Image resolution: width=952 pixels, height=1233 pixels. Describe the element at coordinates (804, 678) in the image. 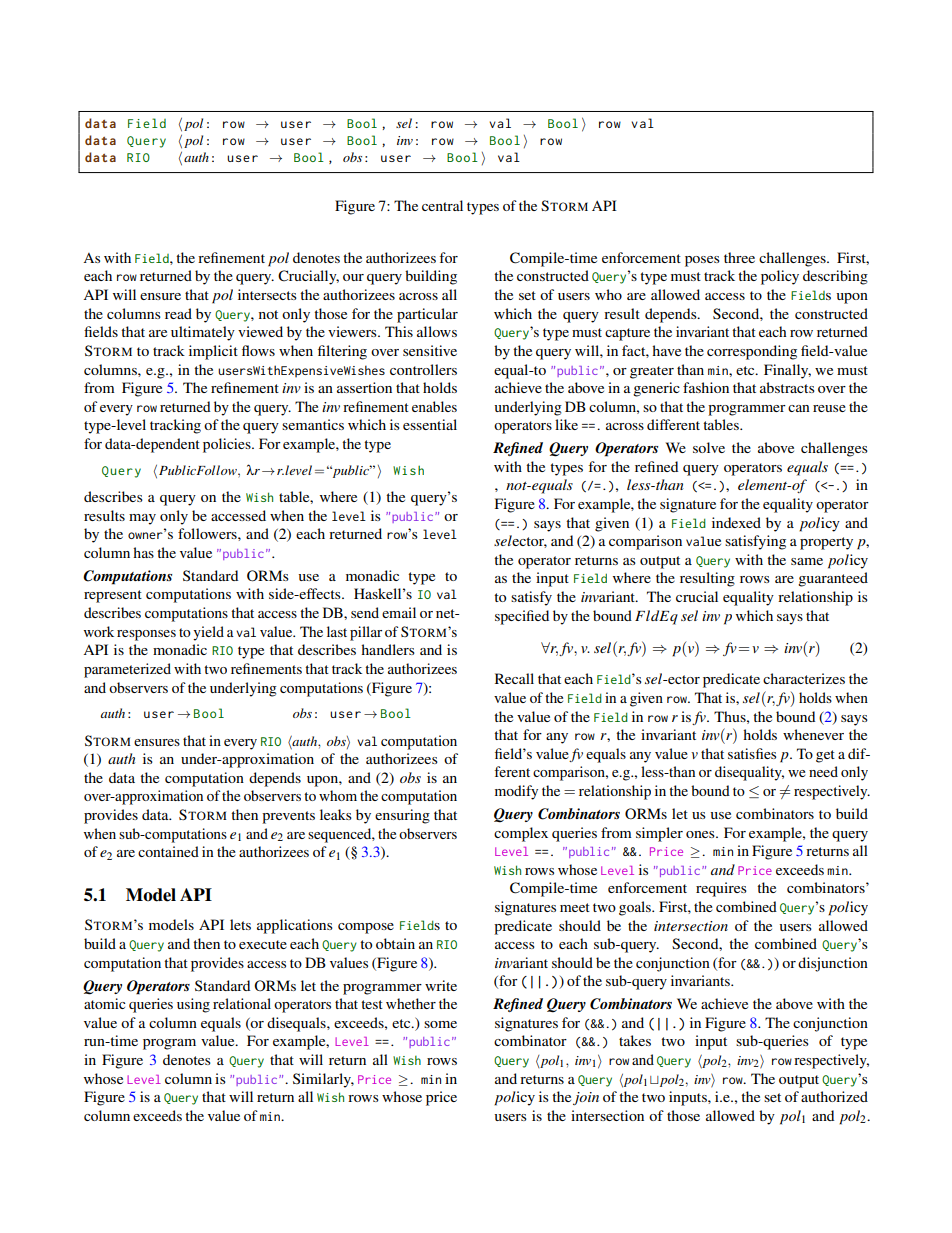

I see `characterizes` at that location.
